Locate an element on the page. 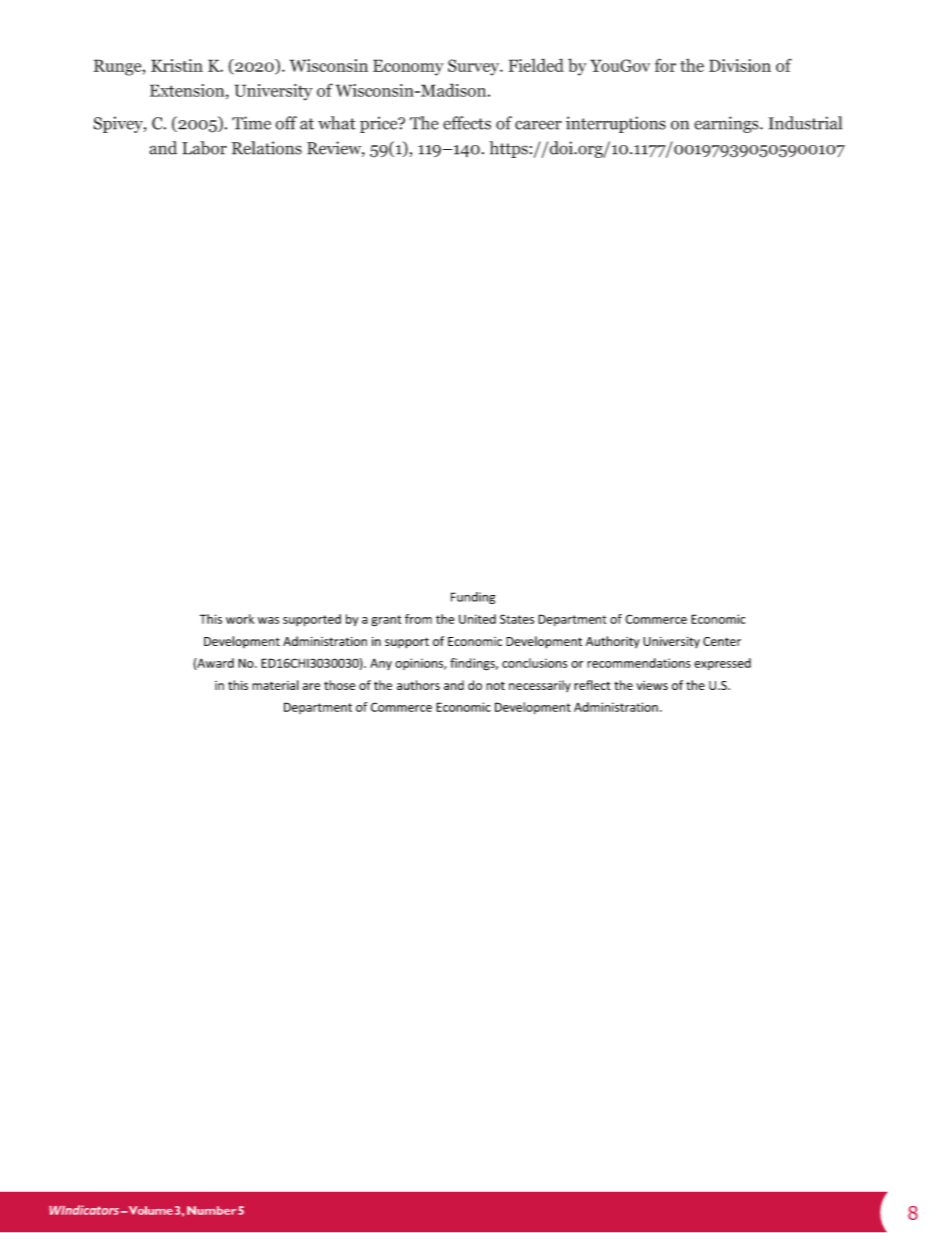 The image size is (952, 1233). Industrial is located at coordinates (805, 123).
